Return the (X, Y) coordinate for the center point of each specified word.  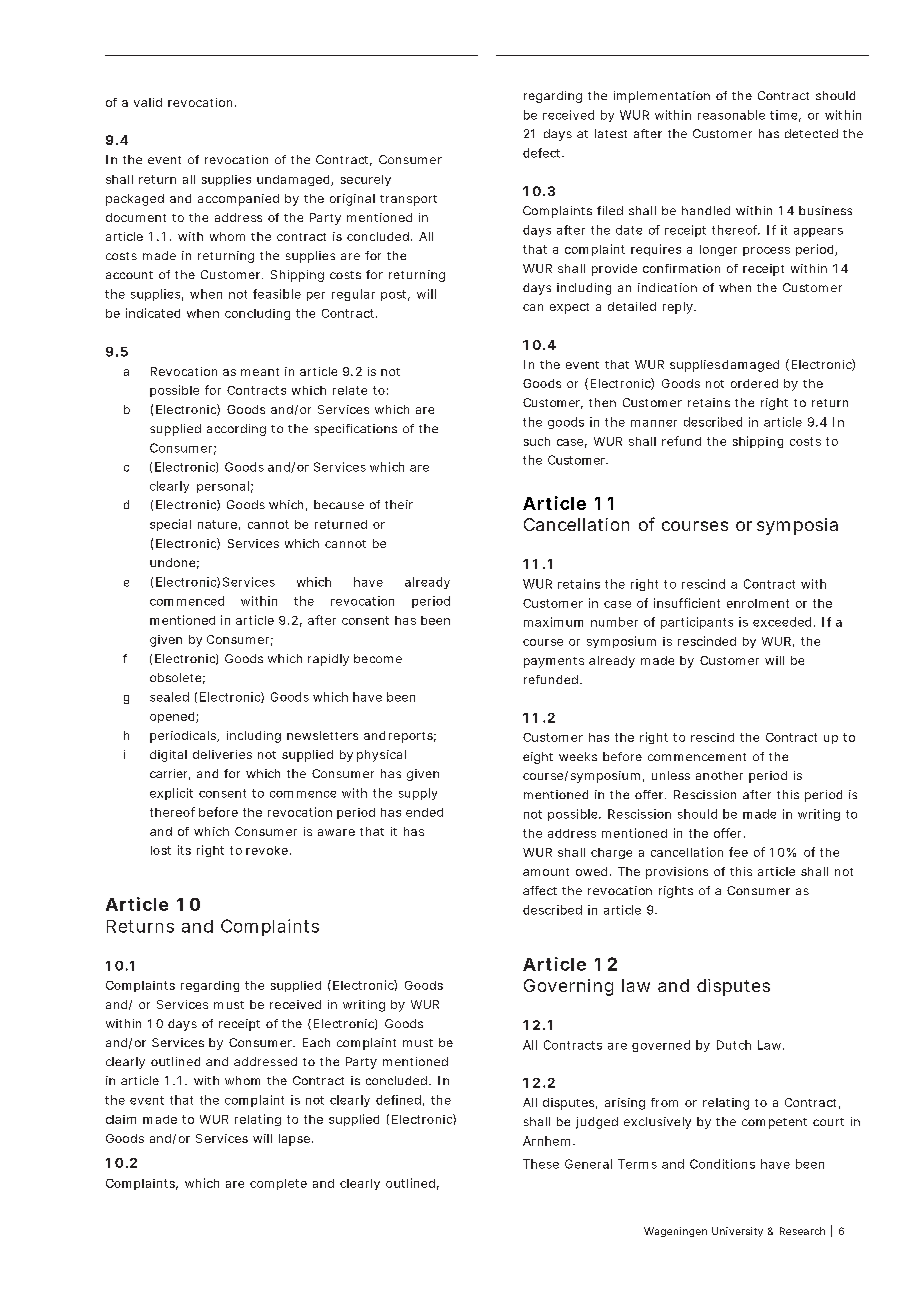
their (399, 504)
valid (148, 102)
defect (543, 153)
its (184, 850)
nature (219, 525)
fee (738, 852)
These (541, 1164)
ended (424, 812)
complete (278, 1184)
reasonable (731, 115)
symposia (797, 526)
